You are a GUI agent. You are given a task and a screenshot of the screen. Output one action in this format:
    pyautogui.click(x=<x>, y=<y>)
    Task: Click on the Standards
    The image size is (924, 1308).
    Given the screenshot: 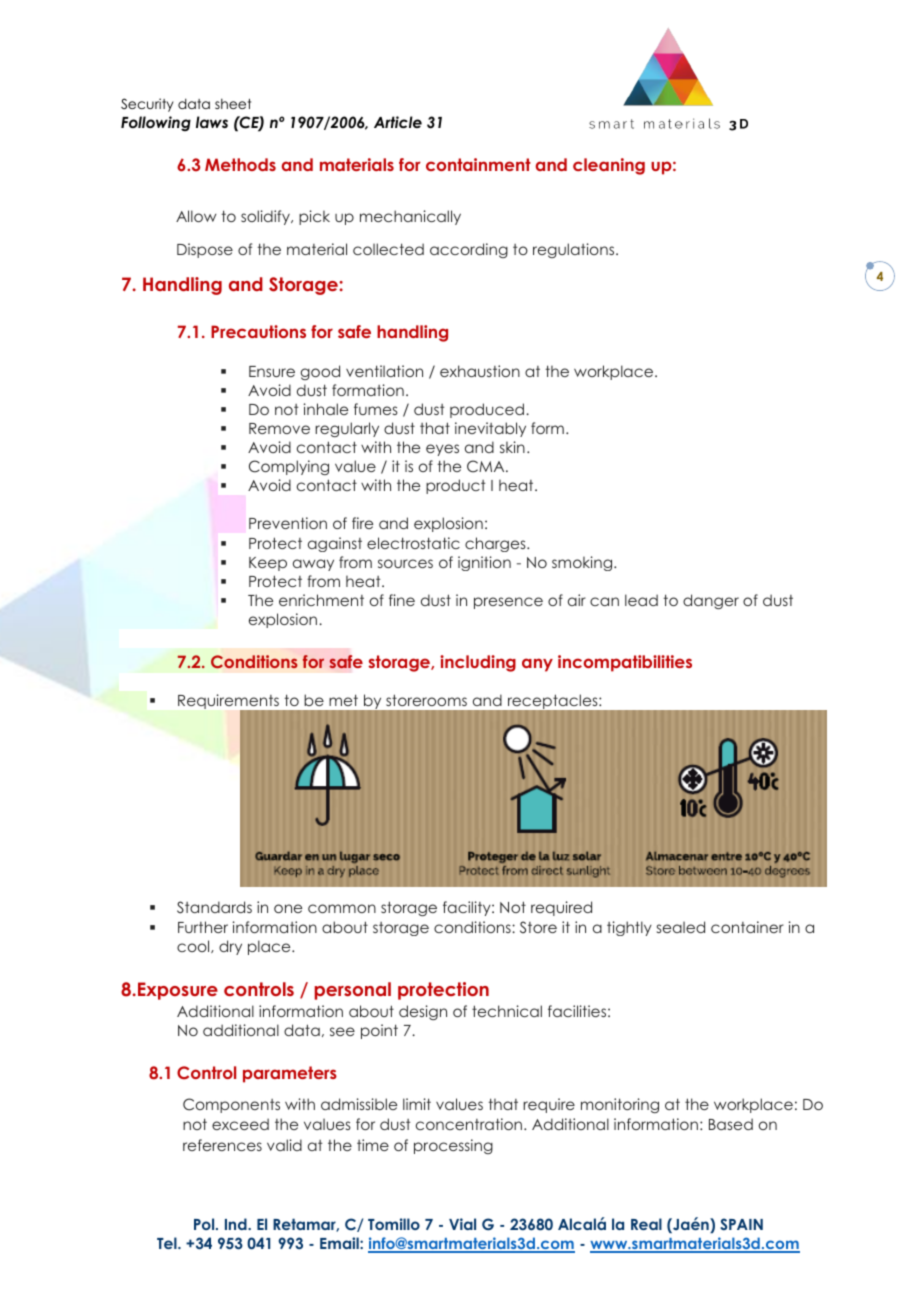 What is the action you would take?
    pyautogui.click(x=214, y=907)
